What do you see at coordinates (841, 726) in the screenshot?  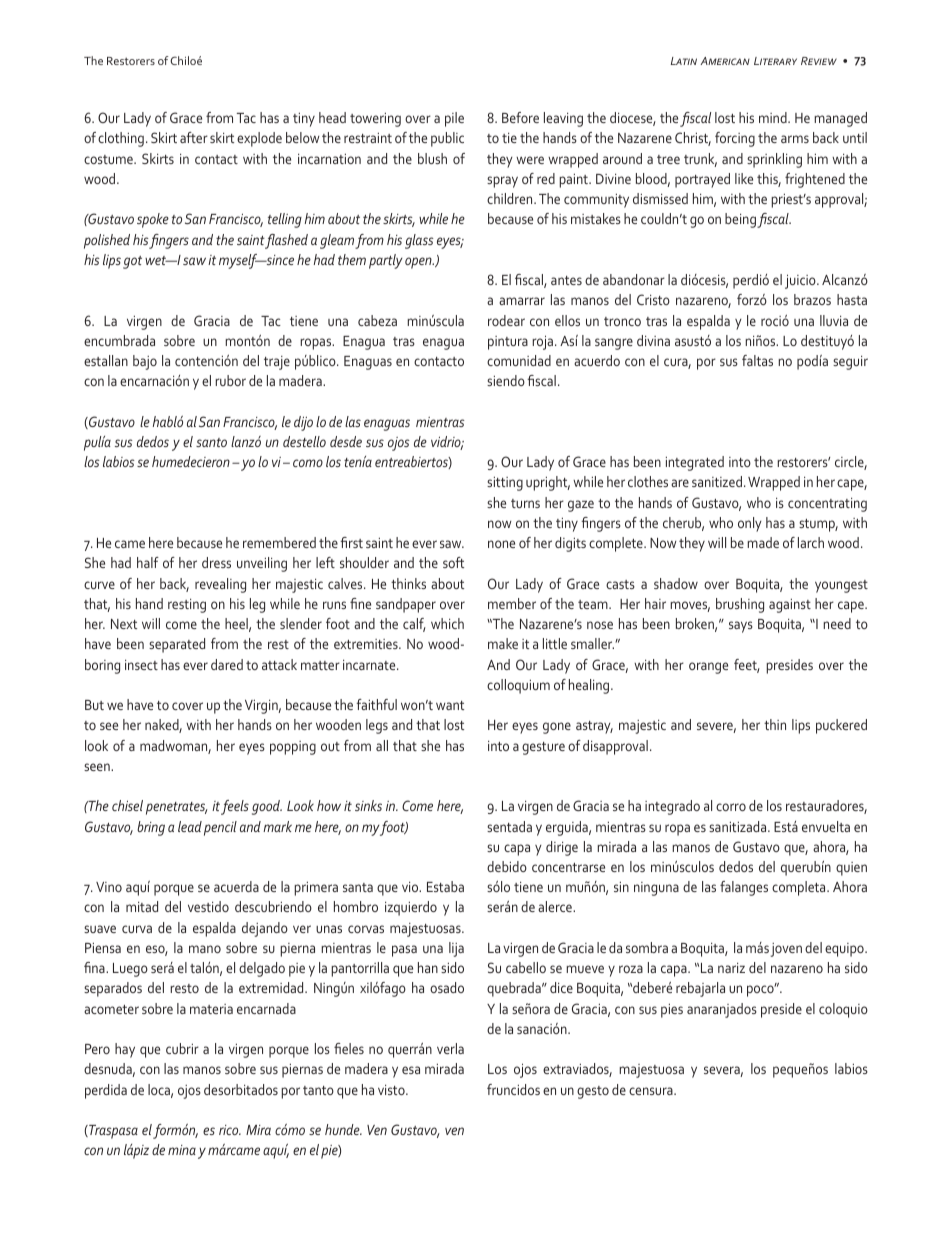 I see `puckered` at bounding box center [841, 726].
